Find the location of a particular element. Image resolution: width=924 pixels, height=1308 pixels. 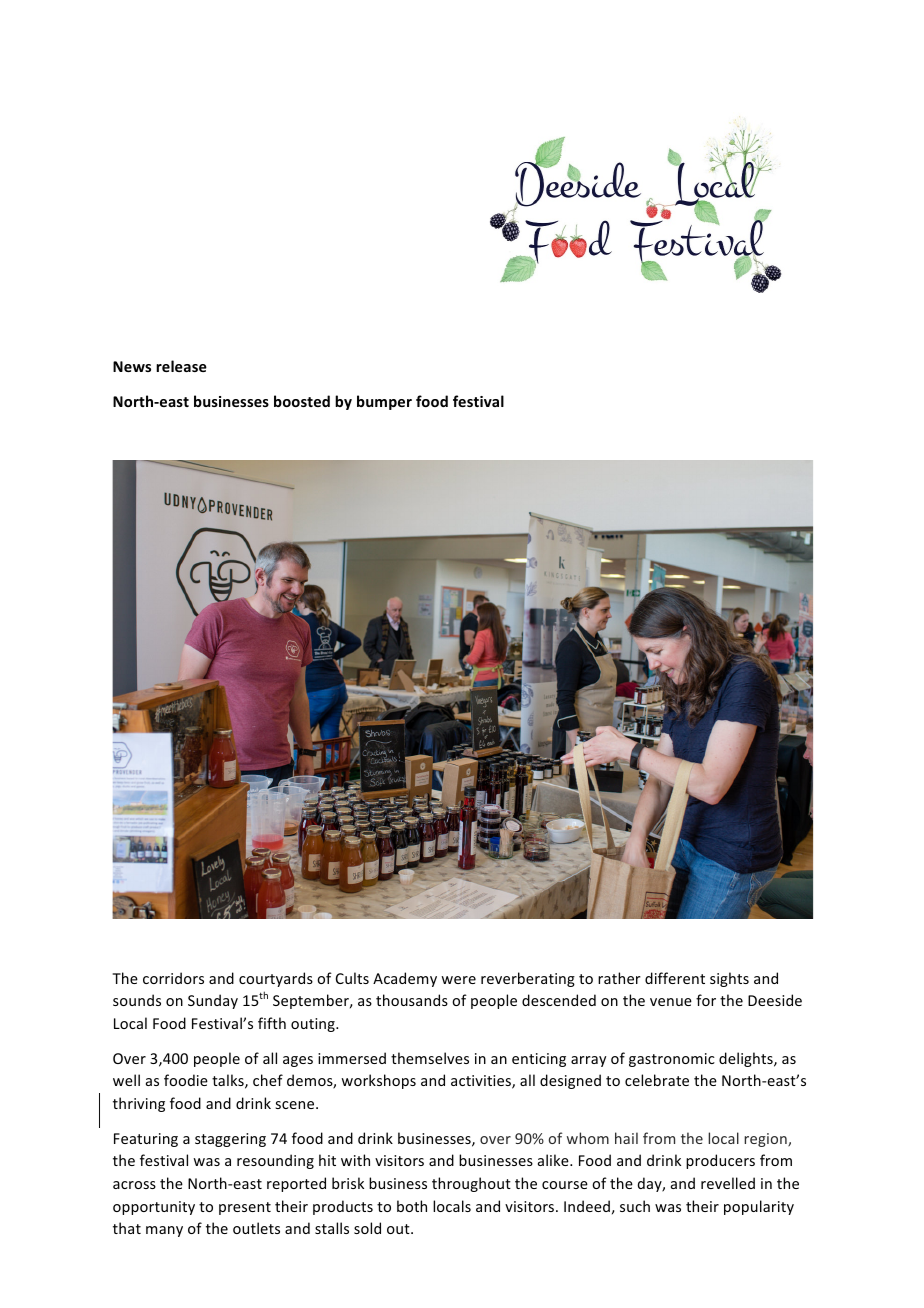

fifth is located at coordinates (272, 1023).
